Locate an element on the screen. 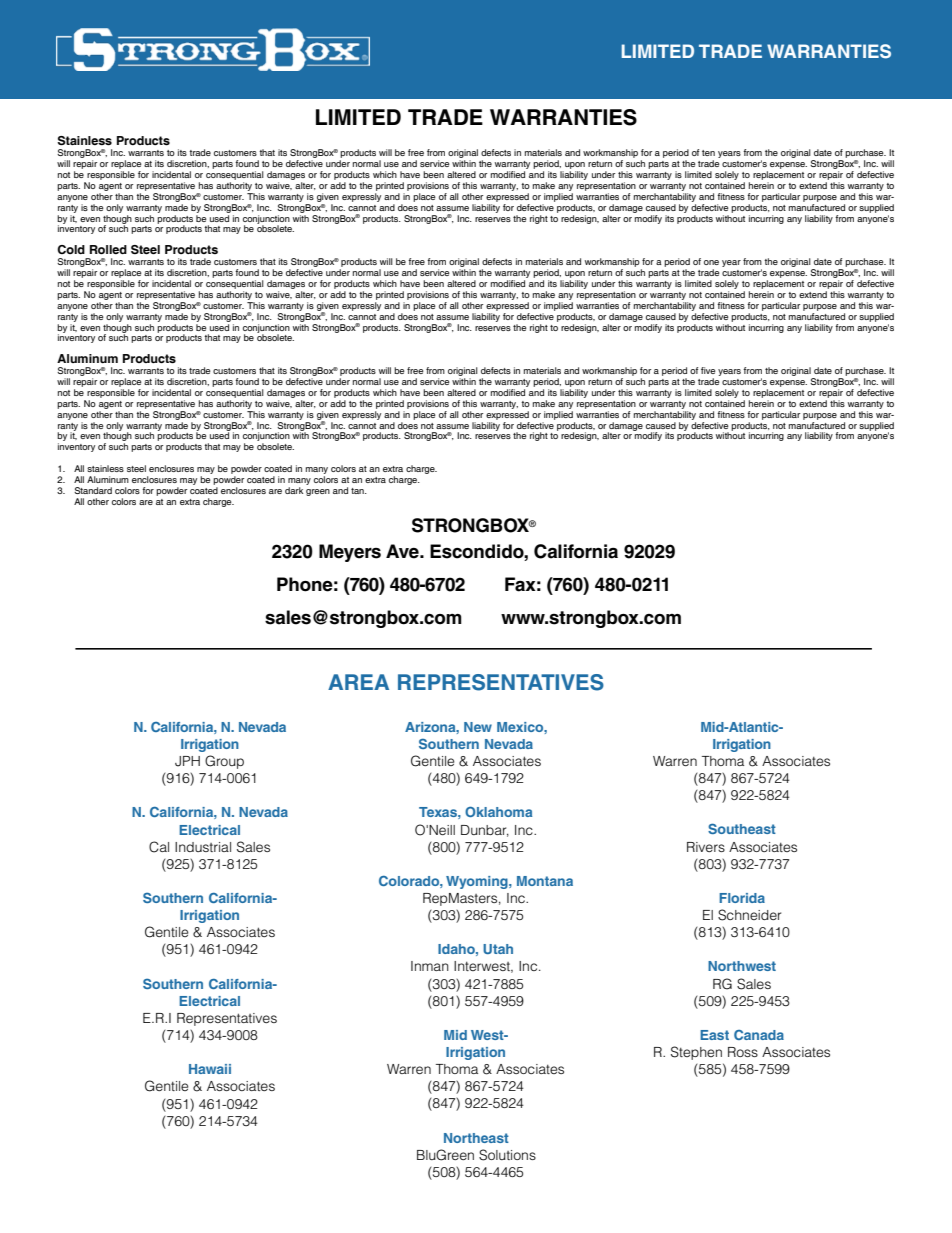 The width and height of the screenshot is (952, 1233). Florida is located at coordinates (742, 898).
